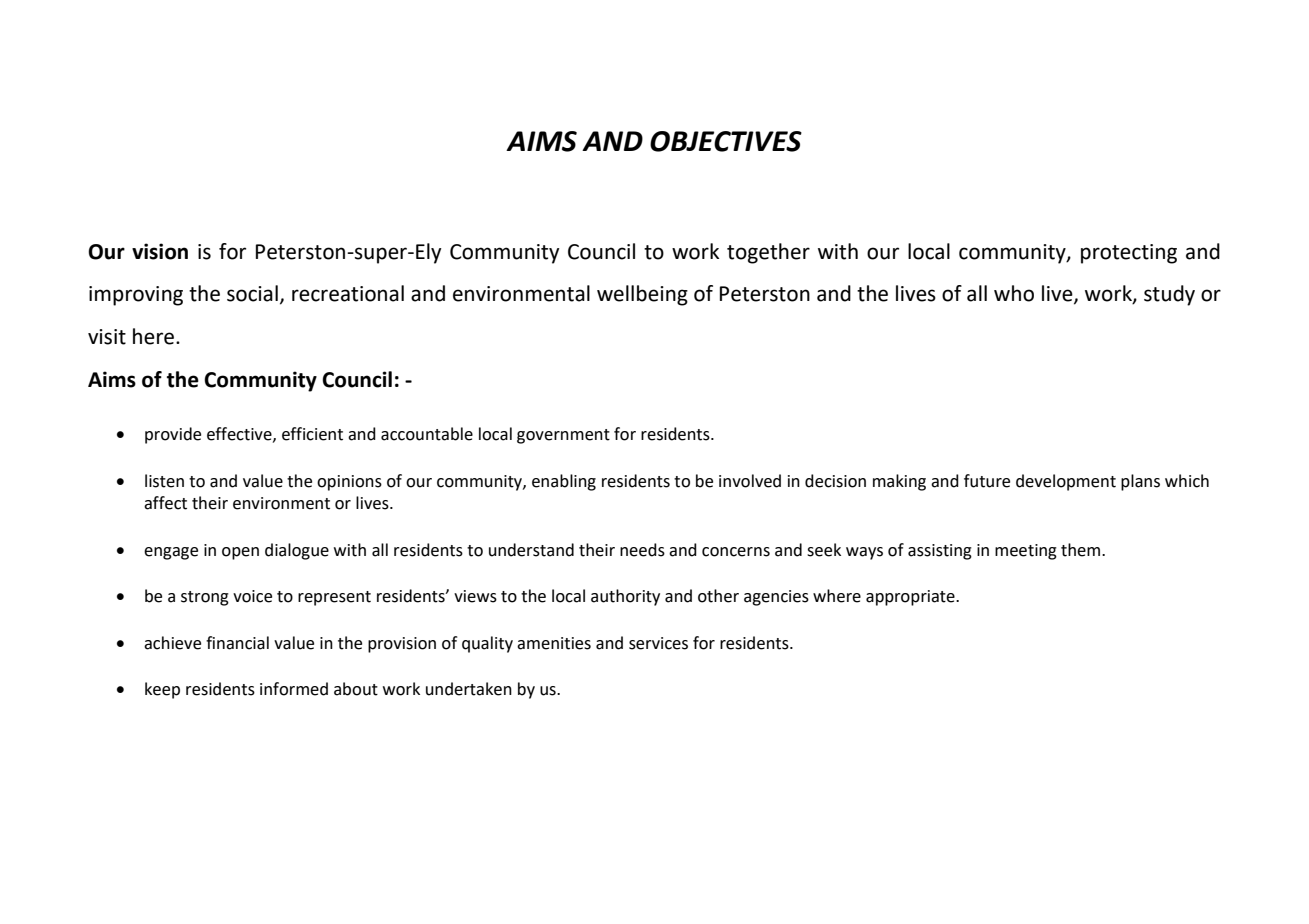 This screenshot has height=924, width=1309. Describe the element at coordinates (294, 689) in the screenshot. I see `informed` at that location.
